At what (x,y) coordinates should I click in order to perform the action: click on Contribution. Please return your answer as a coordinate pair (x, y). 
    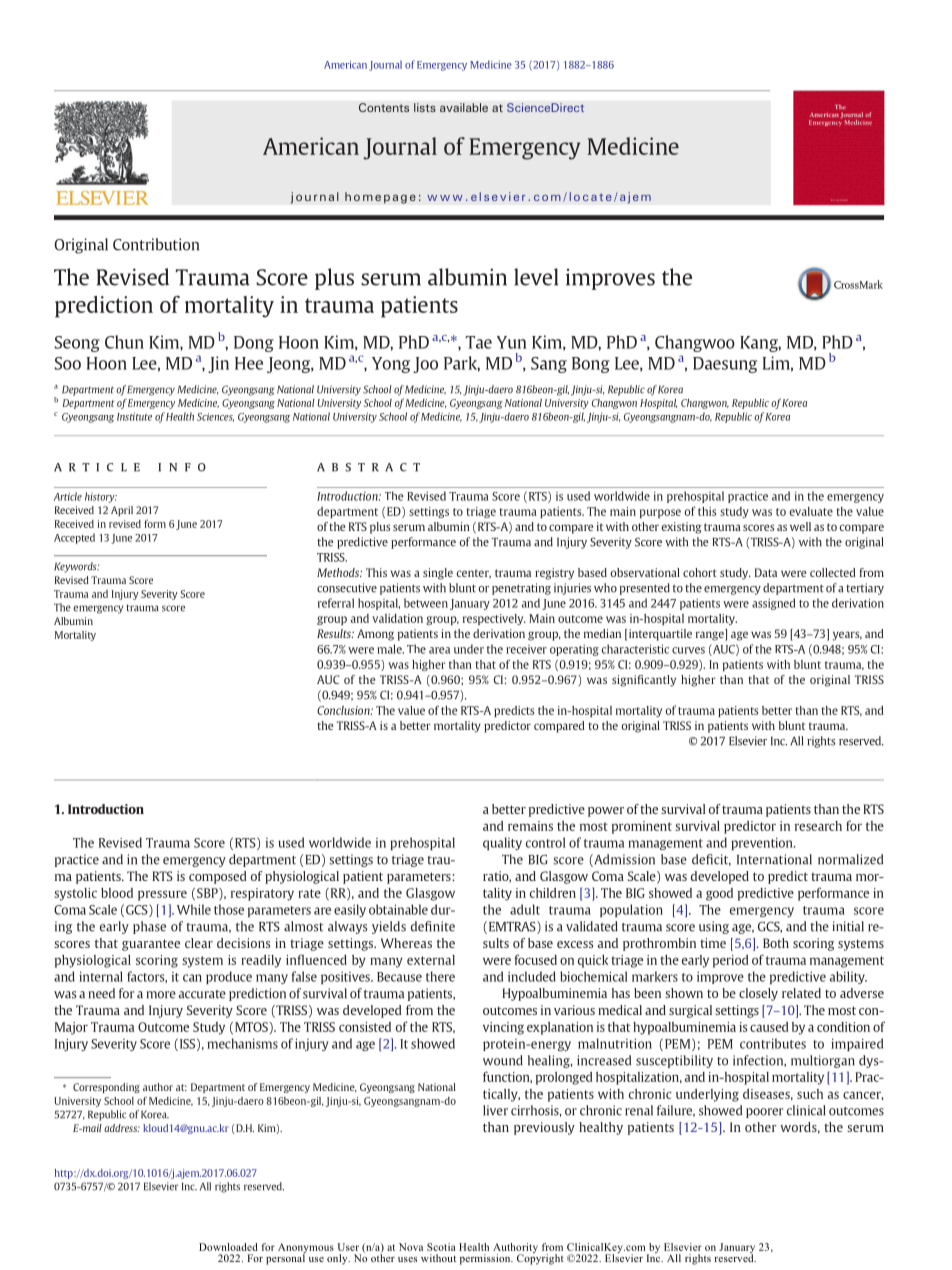
    Looking at the image, I should click on (156, 244).
